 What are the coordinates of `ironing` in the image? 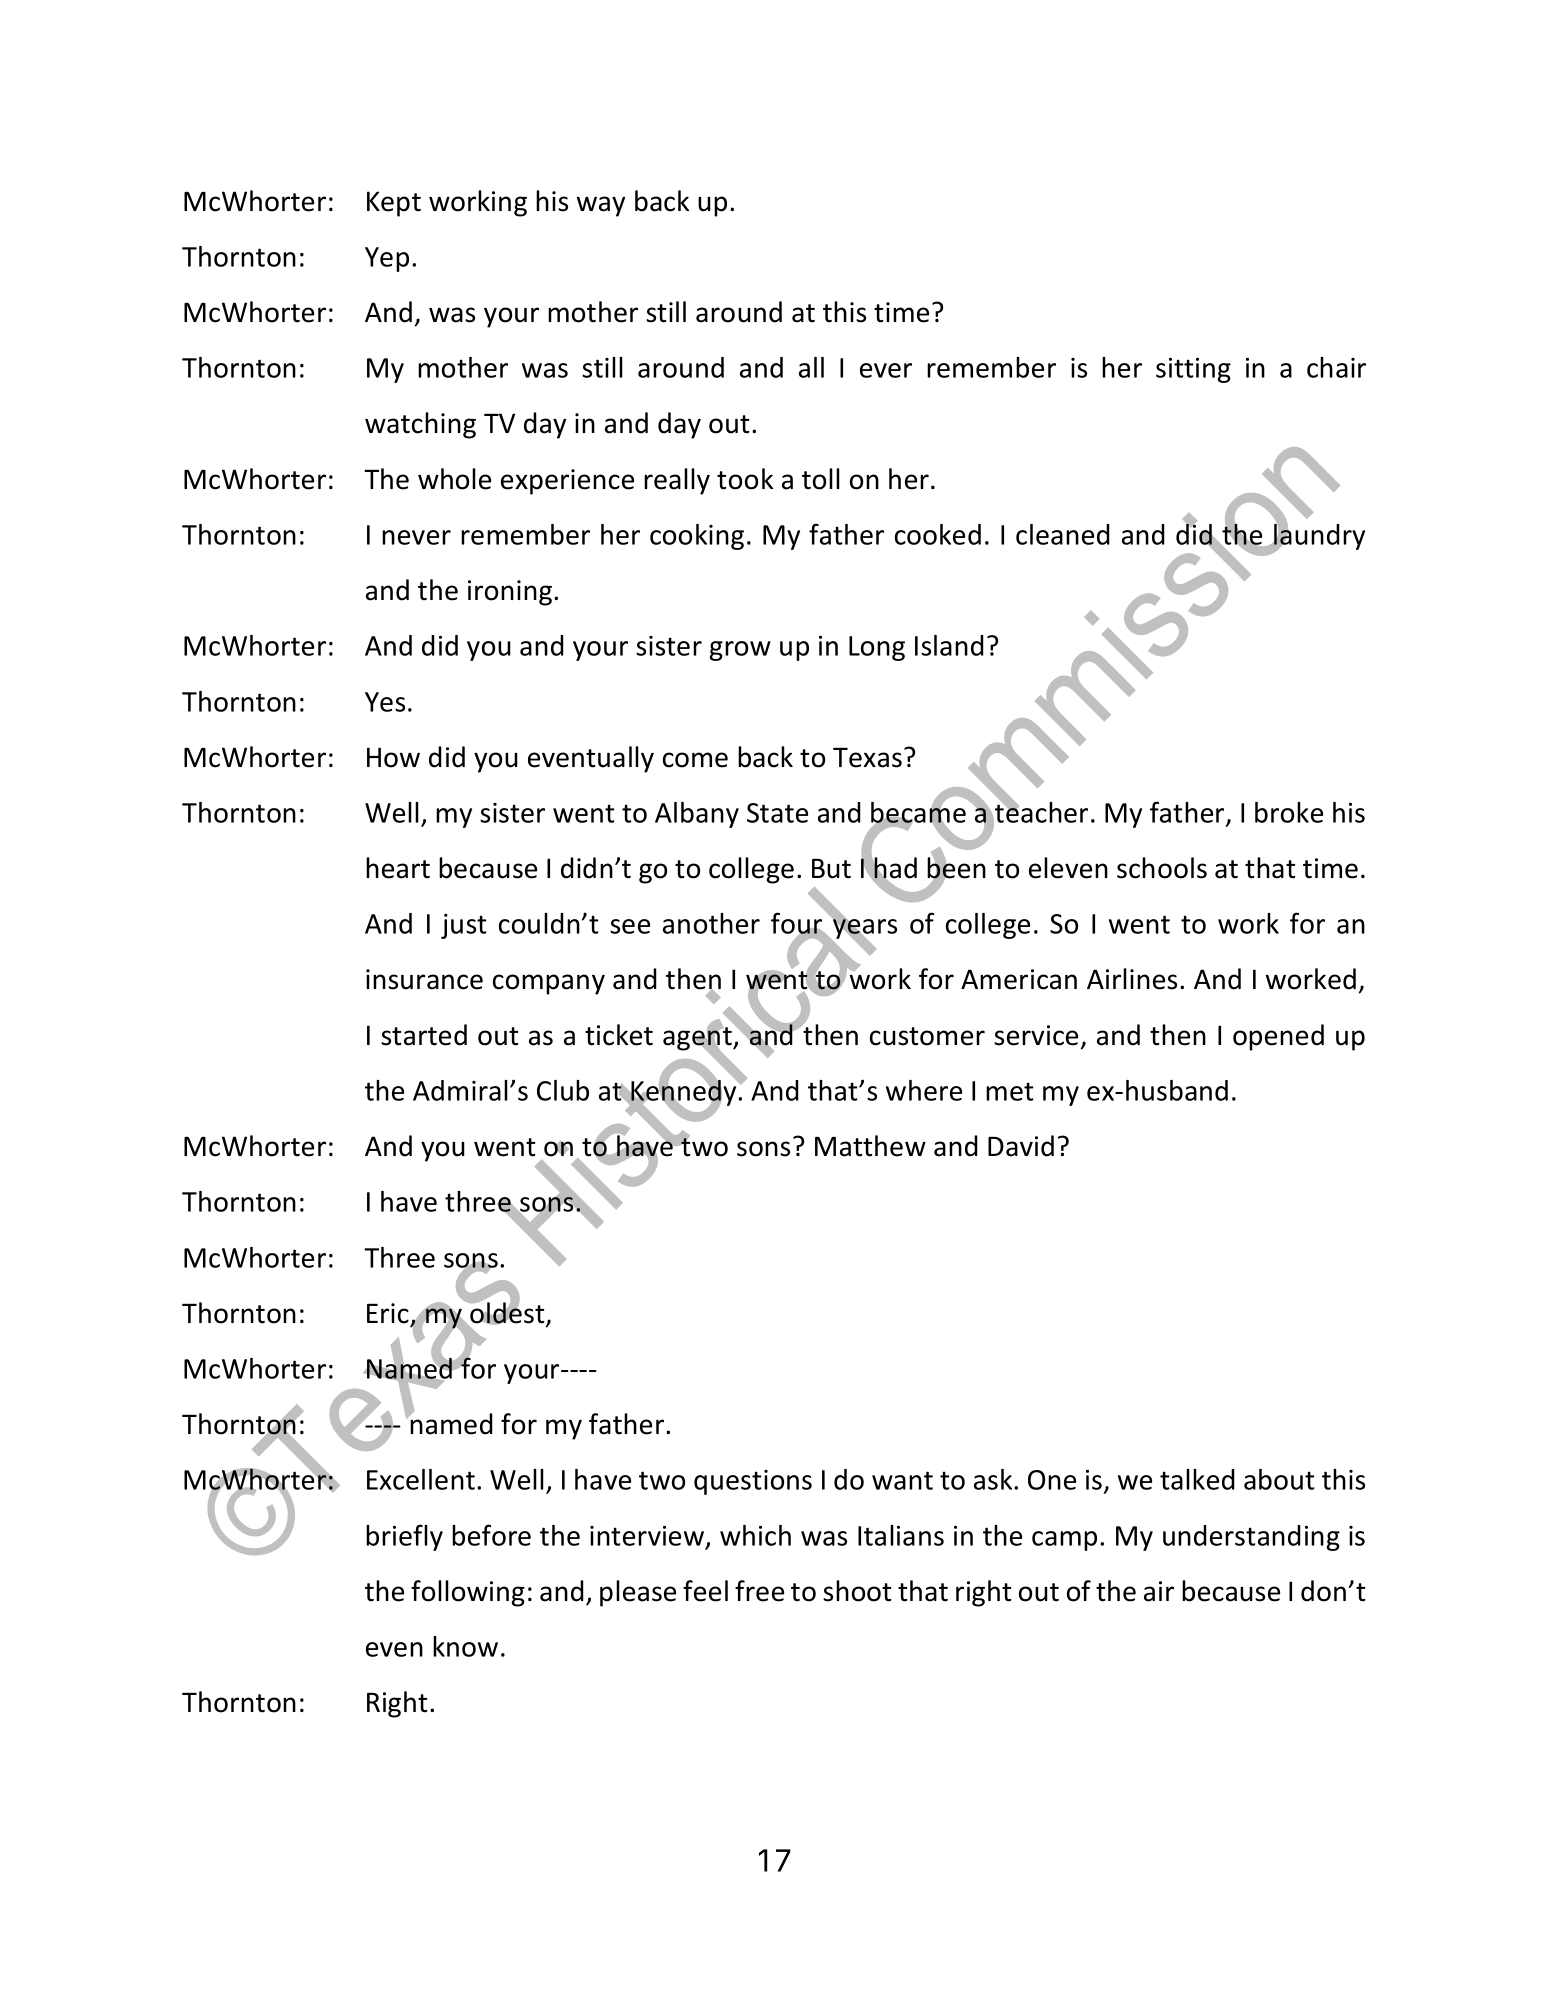 It's located at (511, 593).
